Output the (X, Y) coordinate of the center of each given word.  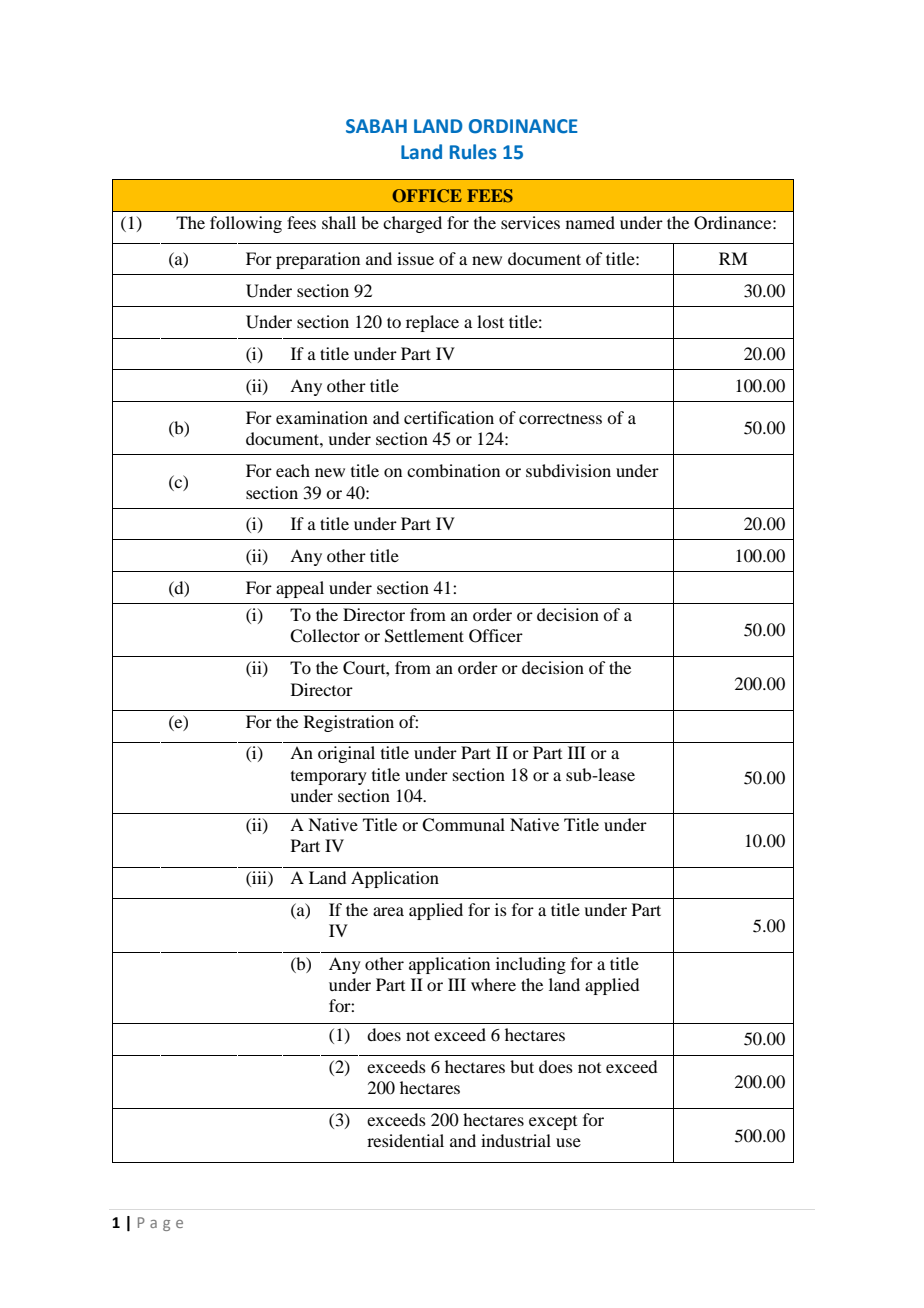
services (530, 222)
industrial (516, 1140)
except (553, 1123)
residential (405, 1140)
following (246, 224)
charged (412, 224)
